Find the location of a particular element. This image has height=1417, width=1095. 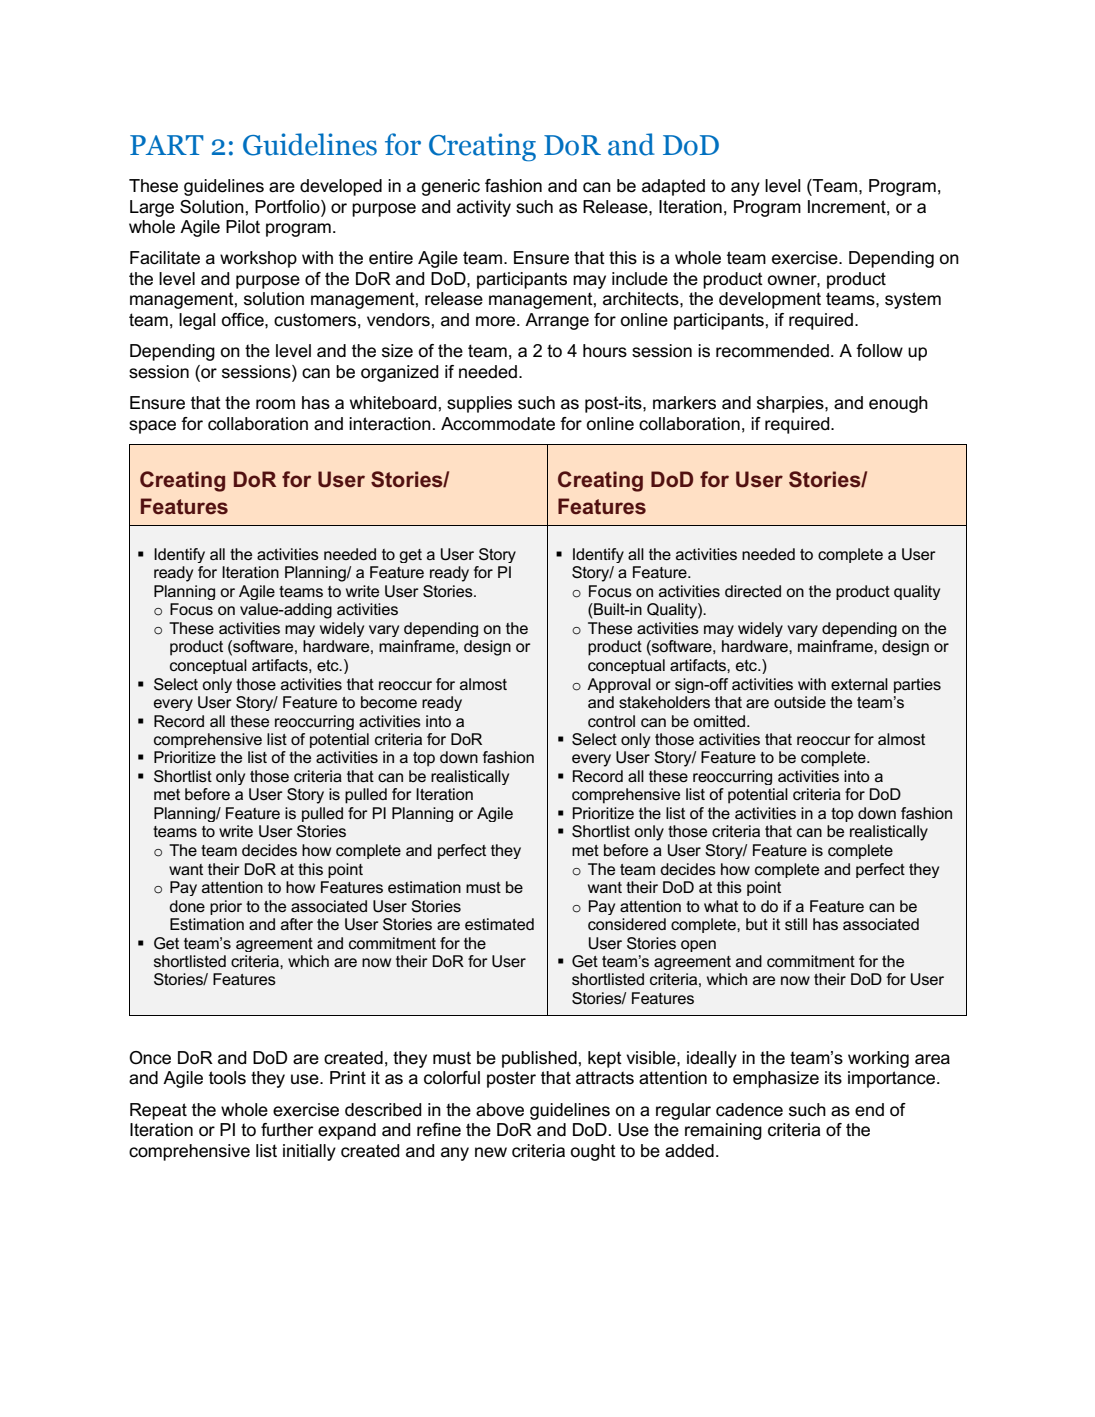

further is located at coordinates (287, 1130).
